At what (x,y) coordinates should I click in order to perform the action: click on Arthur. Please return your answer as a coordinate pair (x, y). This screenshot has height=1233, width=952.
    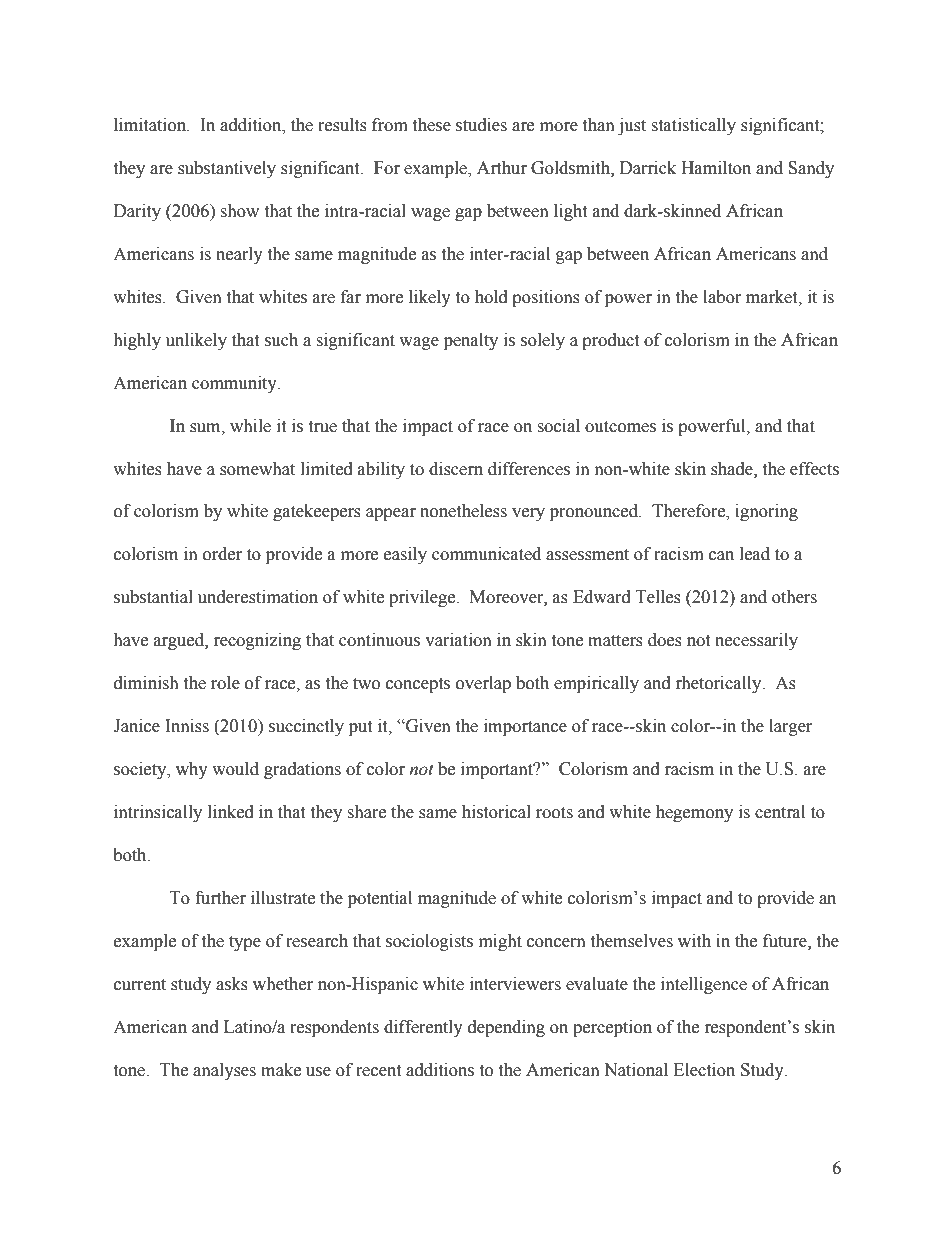
    Looking at the image, I should click on (502, 168).
